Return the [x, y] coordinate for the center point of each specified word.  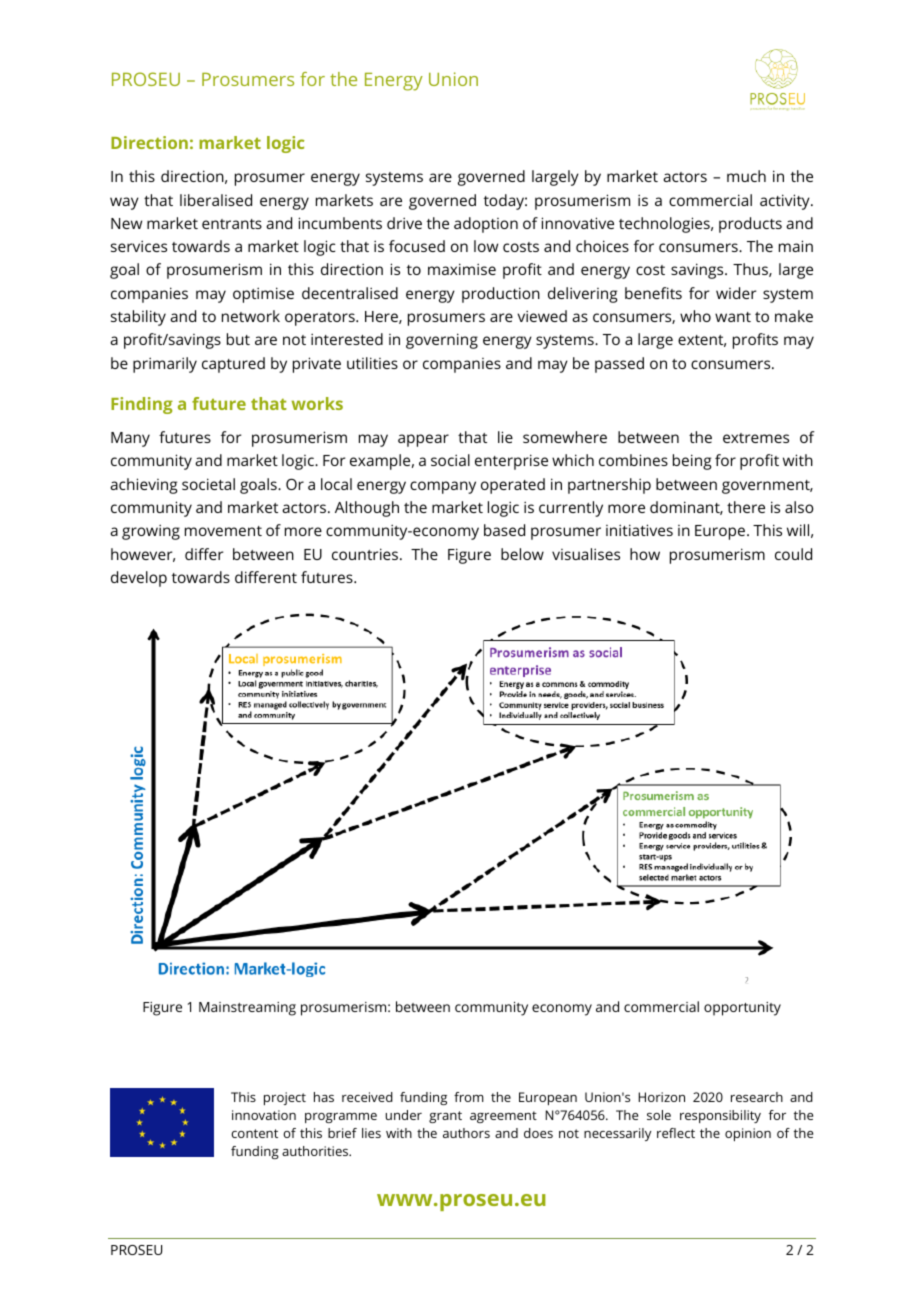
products [750, 225]
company [443, 487]
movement [223, 531]
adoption [486, 225]
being [692, 462]
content [254, 1133]
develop [139, 579]
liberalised [216, 200]
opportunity [742, 1009]
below [522, 554]
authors [466, 1133]
